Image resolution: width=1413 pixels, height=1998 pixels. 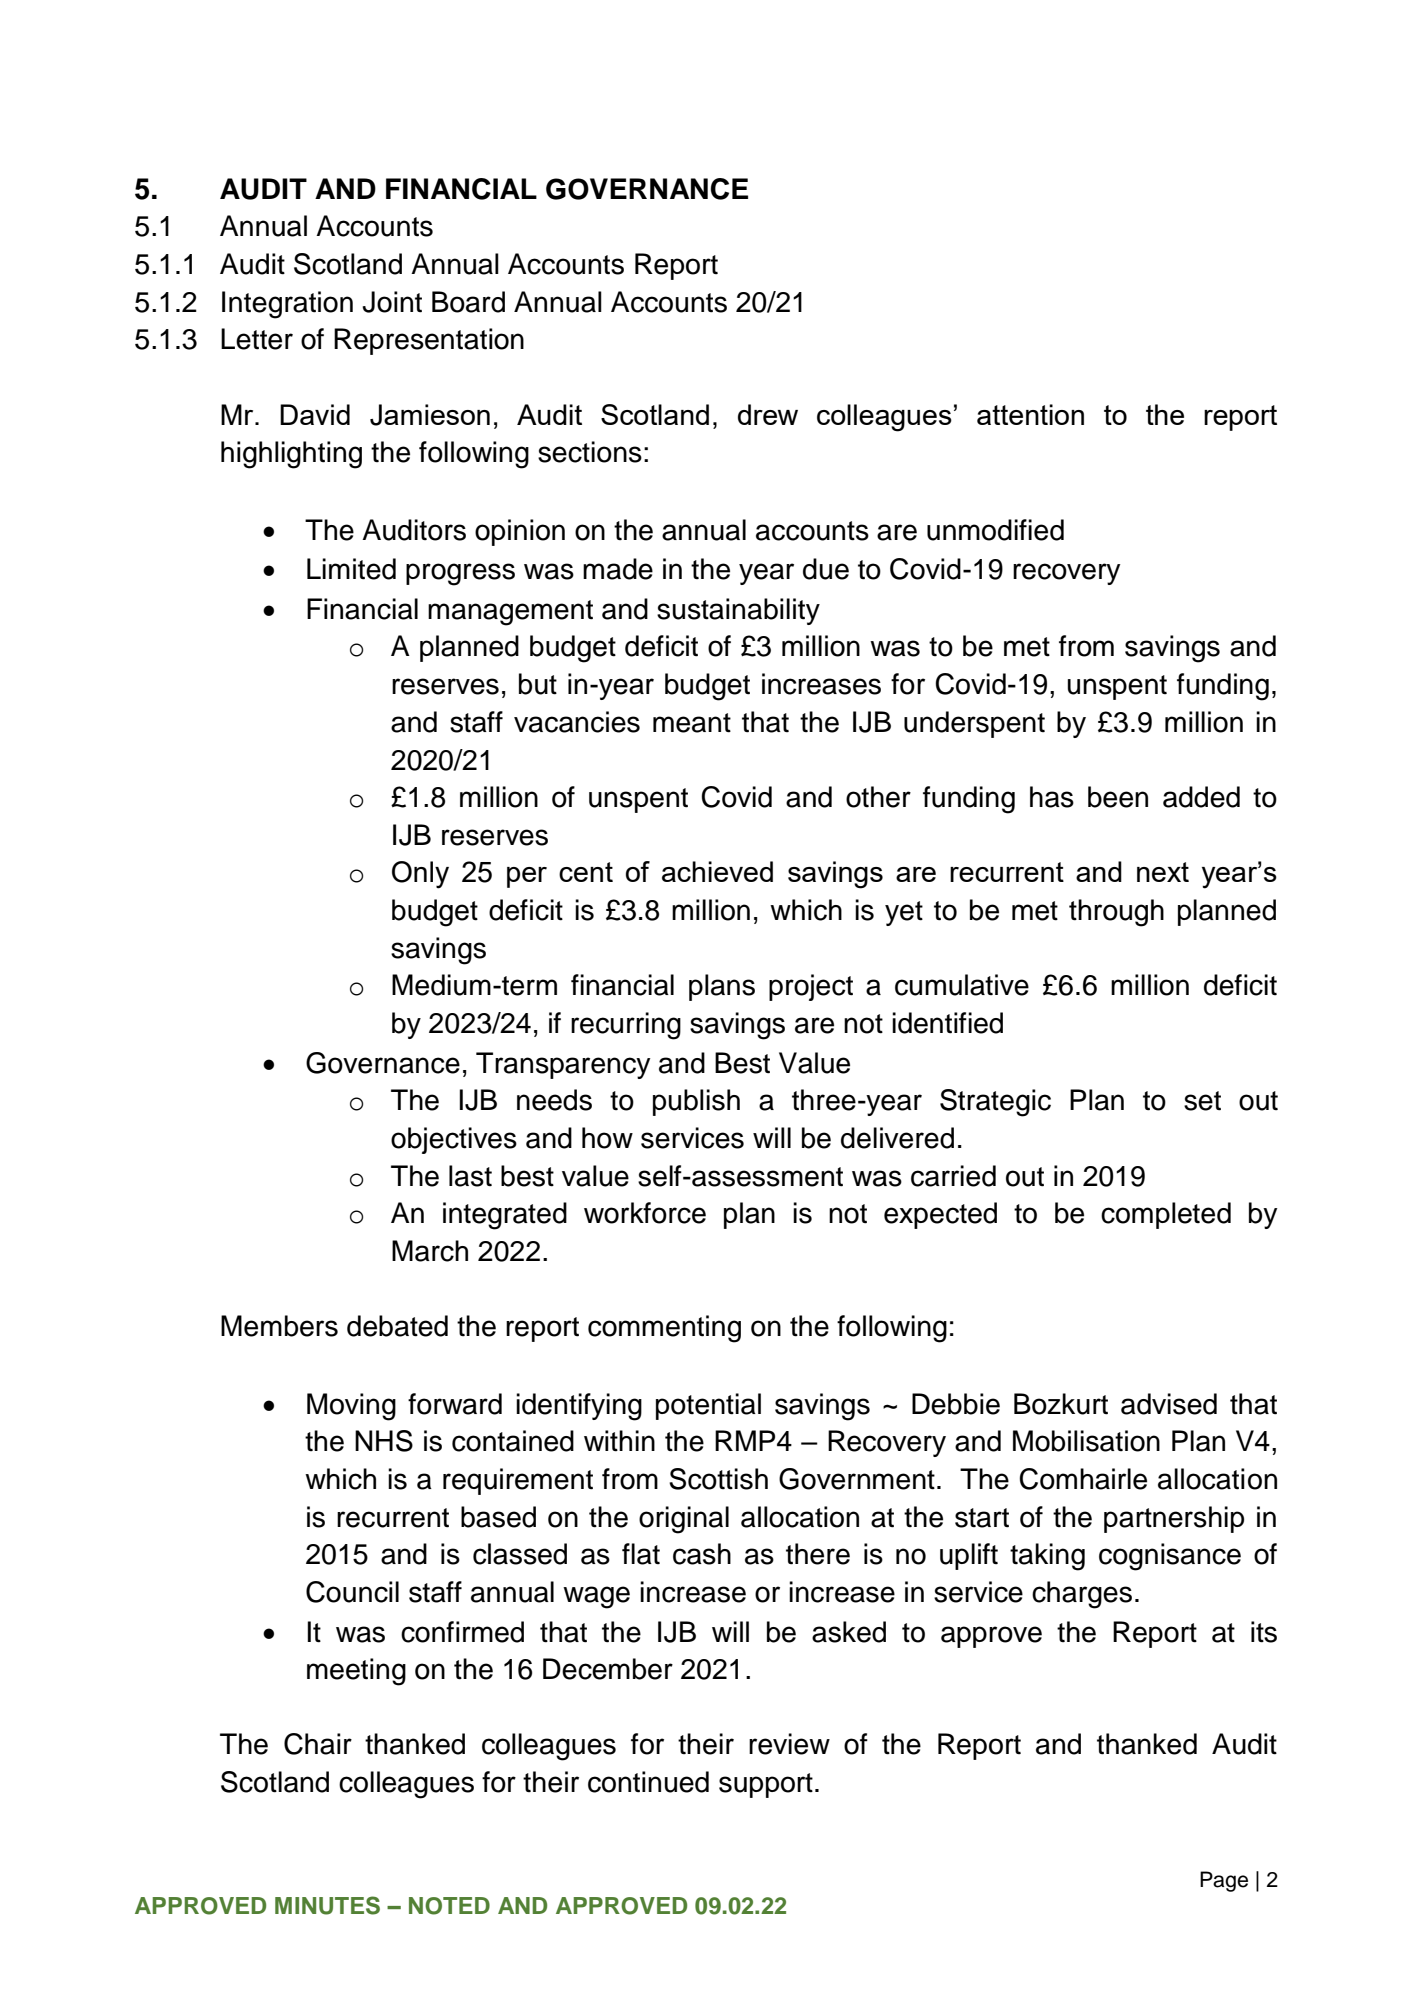 I want to click on support, so click(x=766, y=1785).
